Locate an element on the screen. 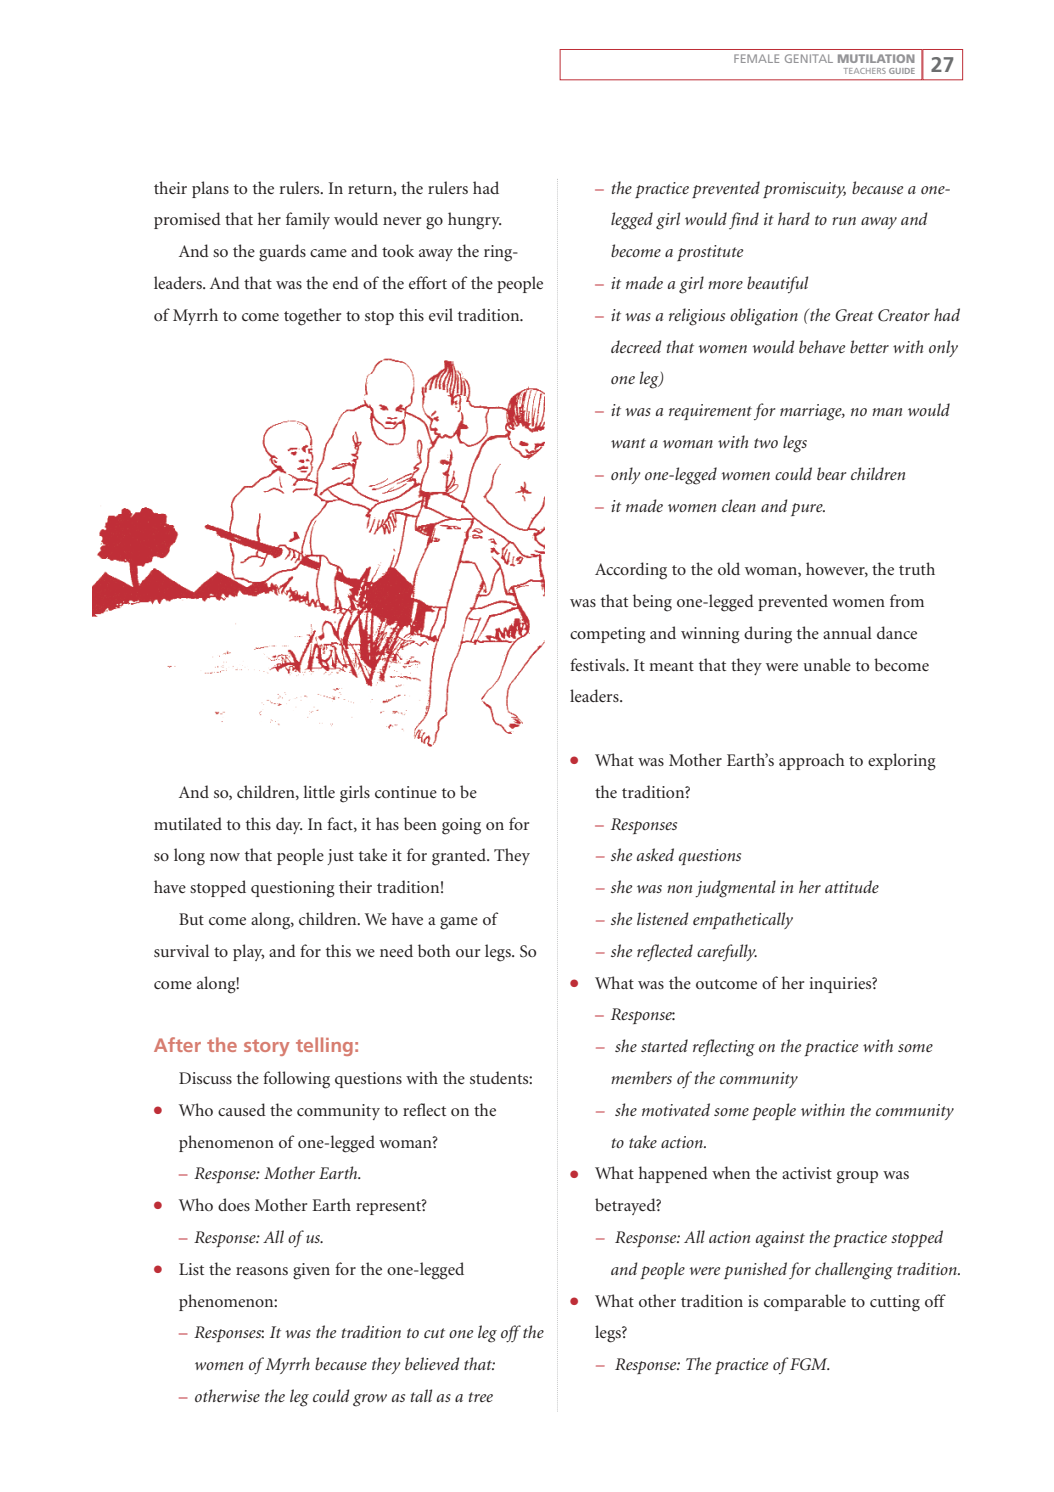 The width and height of the screenshot is (1054, 1492). reasons is located at coordinates (262, 1271).
